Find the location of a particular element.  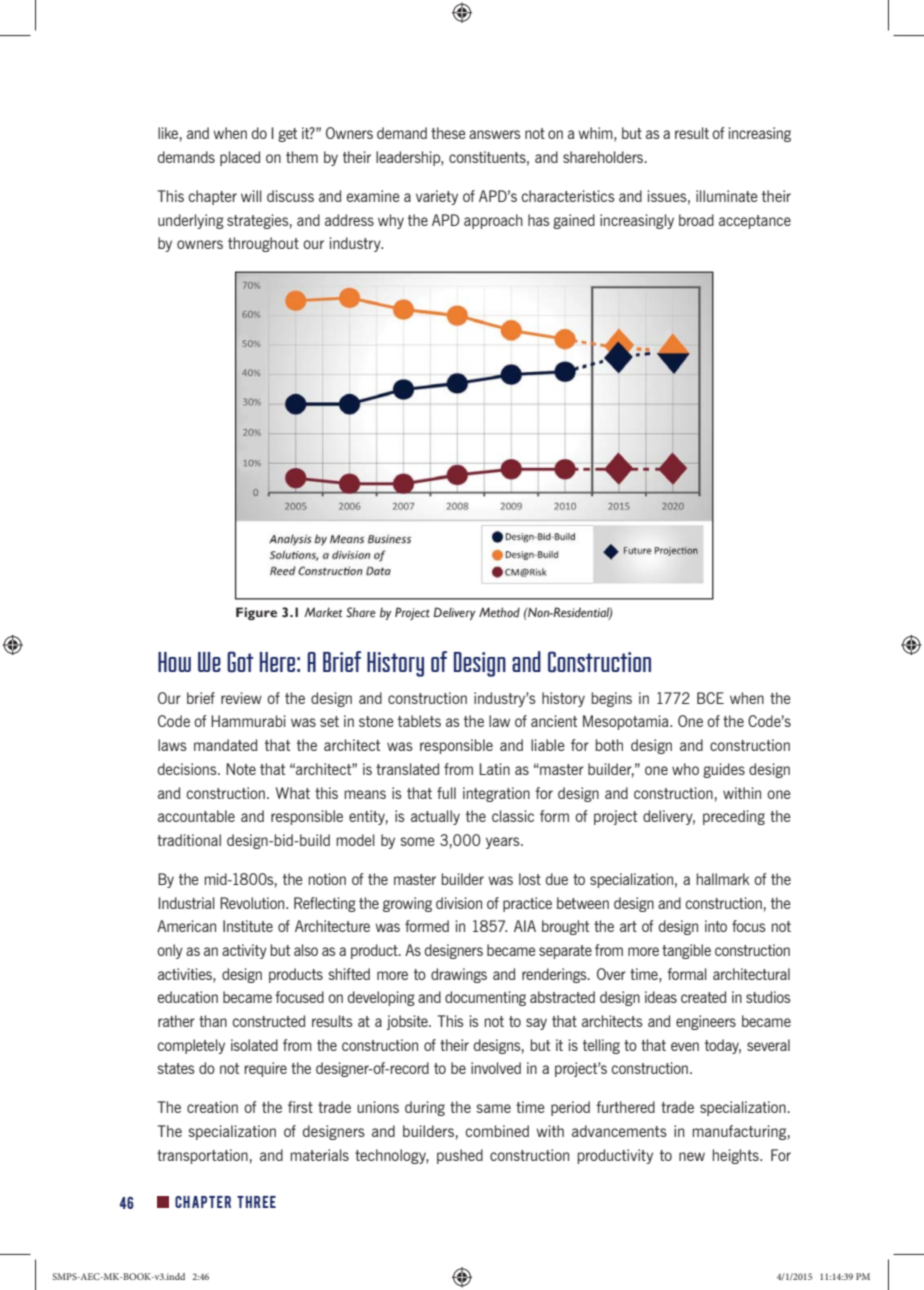

placed is located at coordinates (240, 158).
